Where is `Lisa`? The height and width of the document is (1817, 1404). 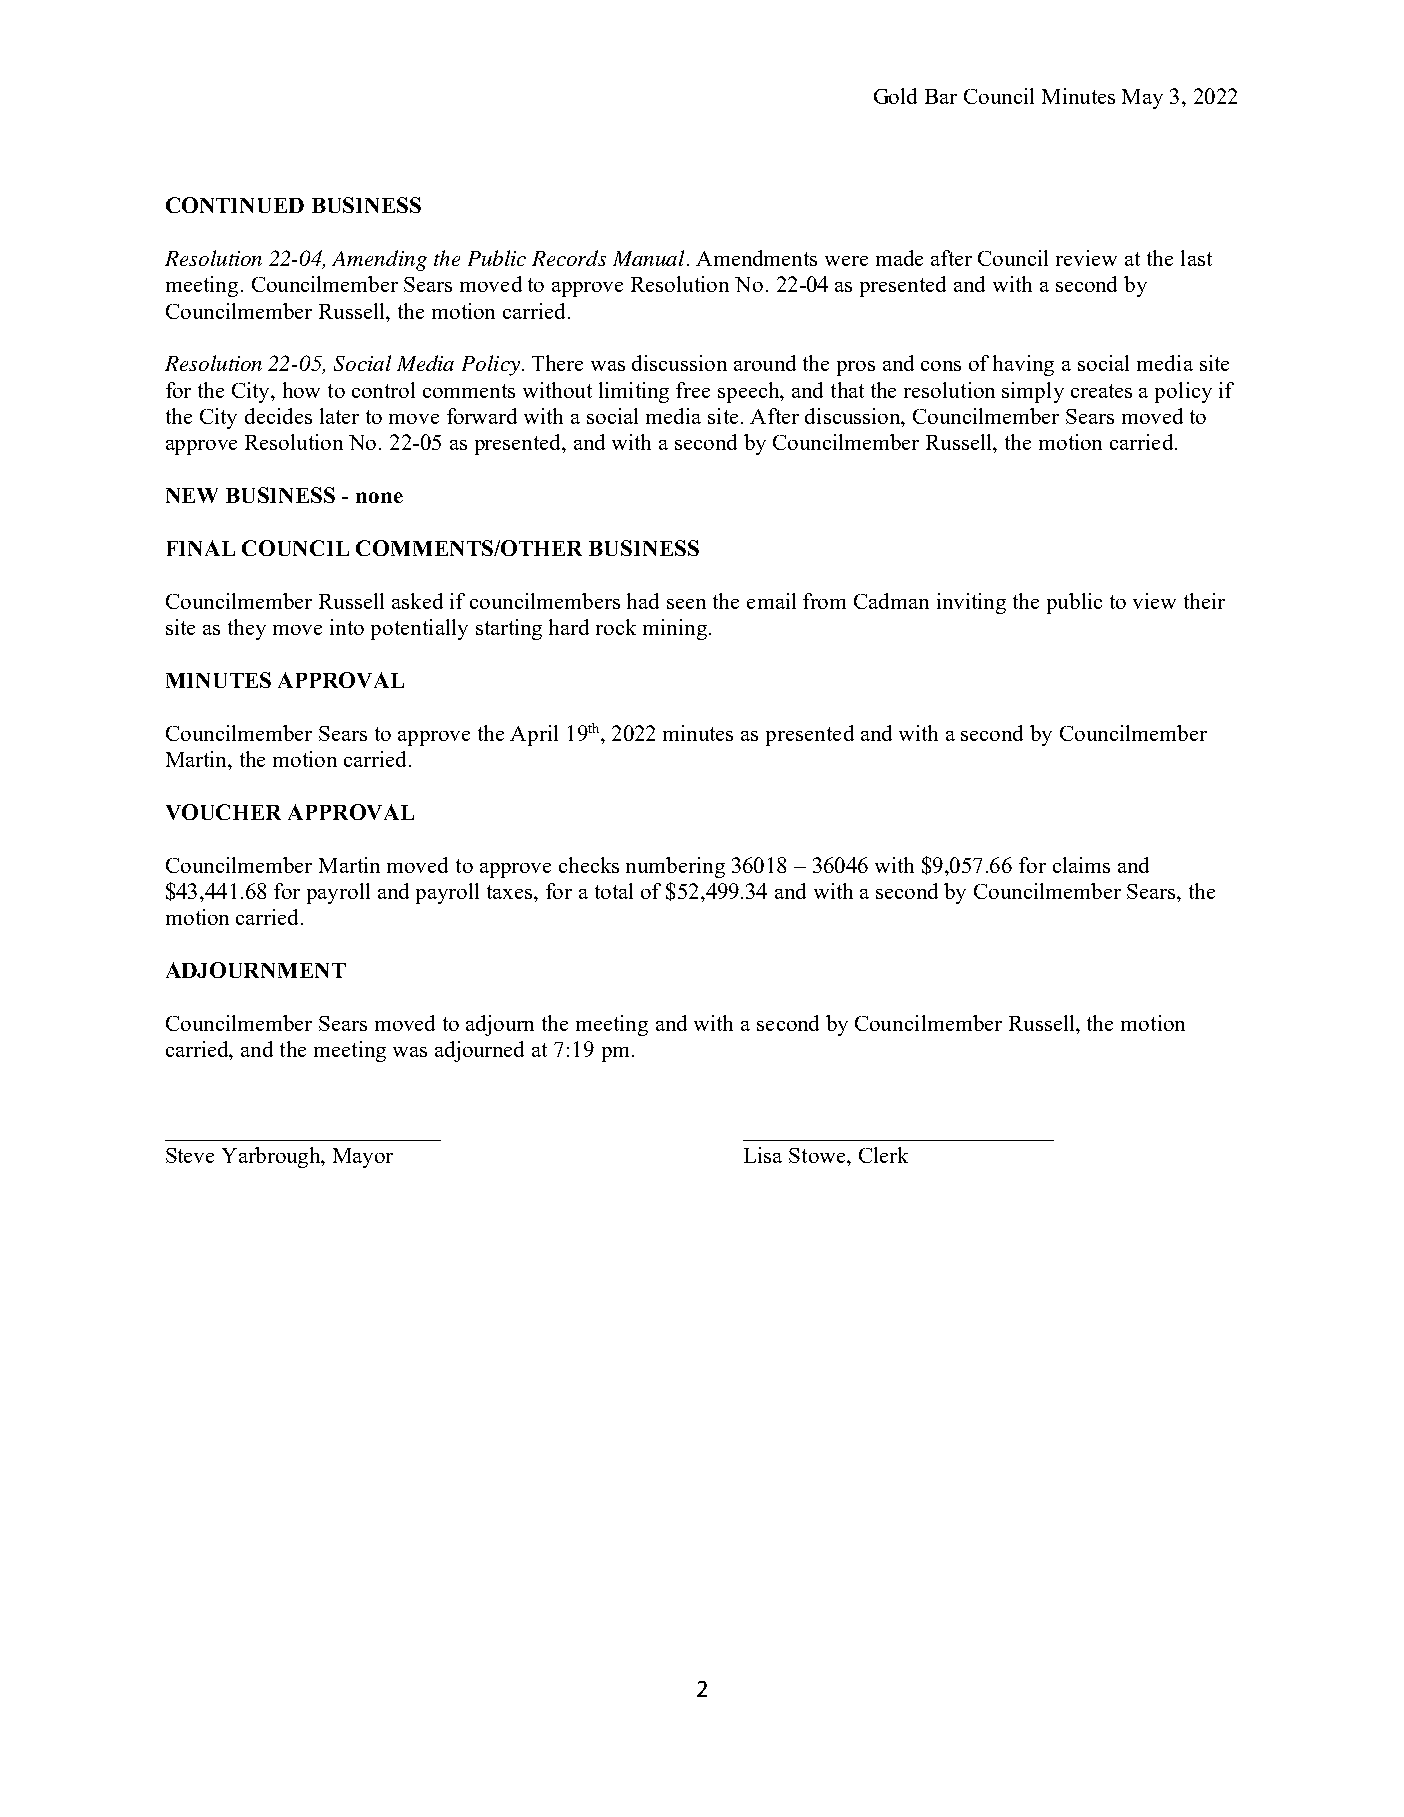 Lisa is located at coordinates (763, 1155).
